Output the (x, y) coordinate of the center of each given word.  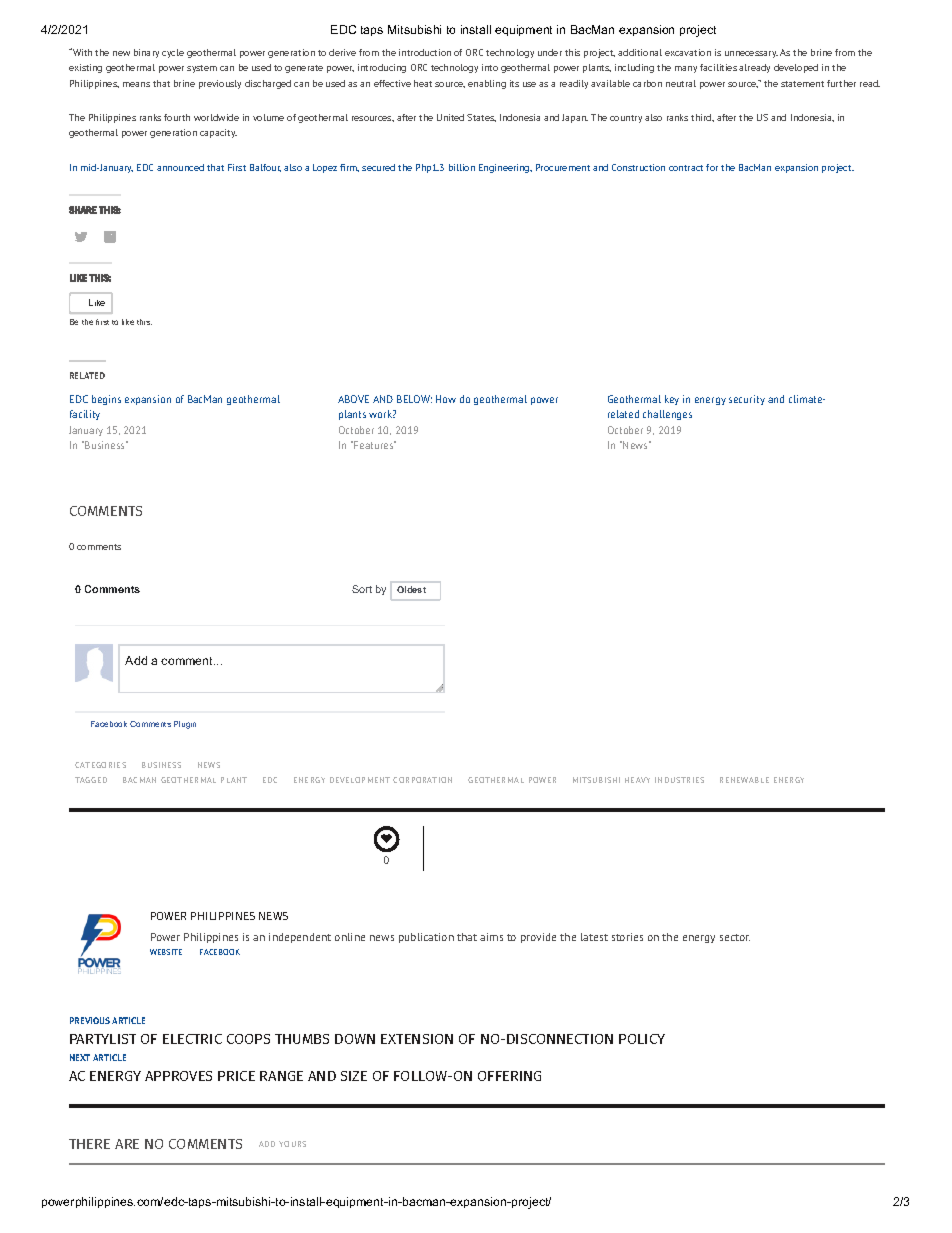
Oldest (411, 589)
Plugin (185, 725)
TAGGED (91, 780)
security (747, 400)
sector (735, 937)
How (446, 399)
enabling (487, 84)
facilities (718, 67)
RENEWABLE (744, 780)
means (136, 84)
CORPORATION (422, 780)
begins (106, 400)
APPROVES (178, 1076)
